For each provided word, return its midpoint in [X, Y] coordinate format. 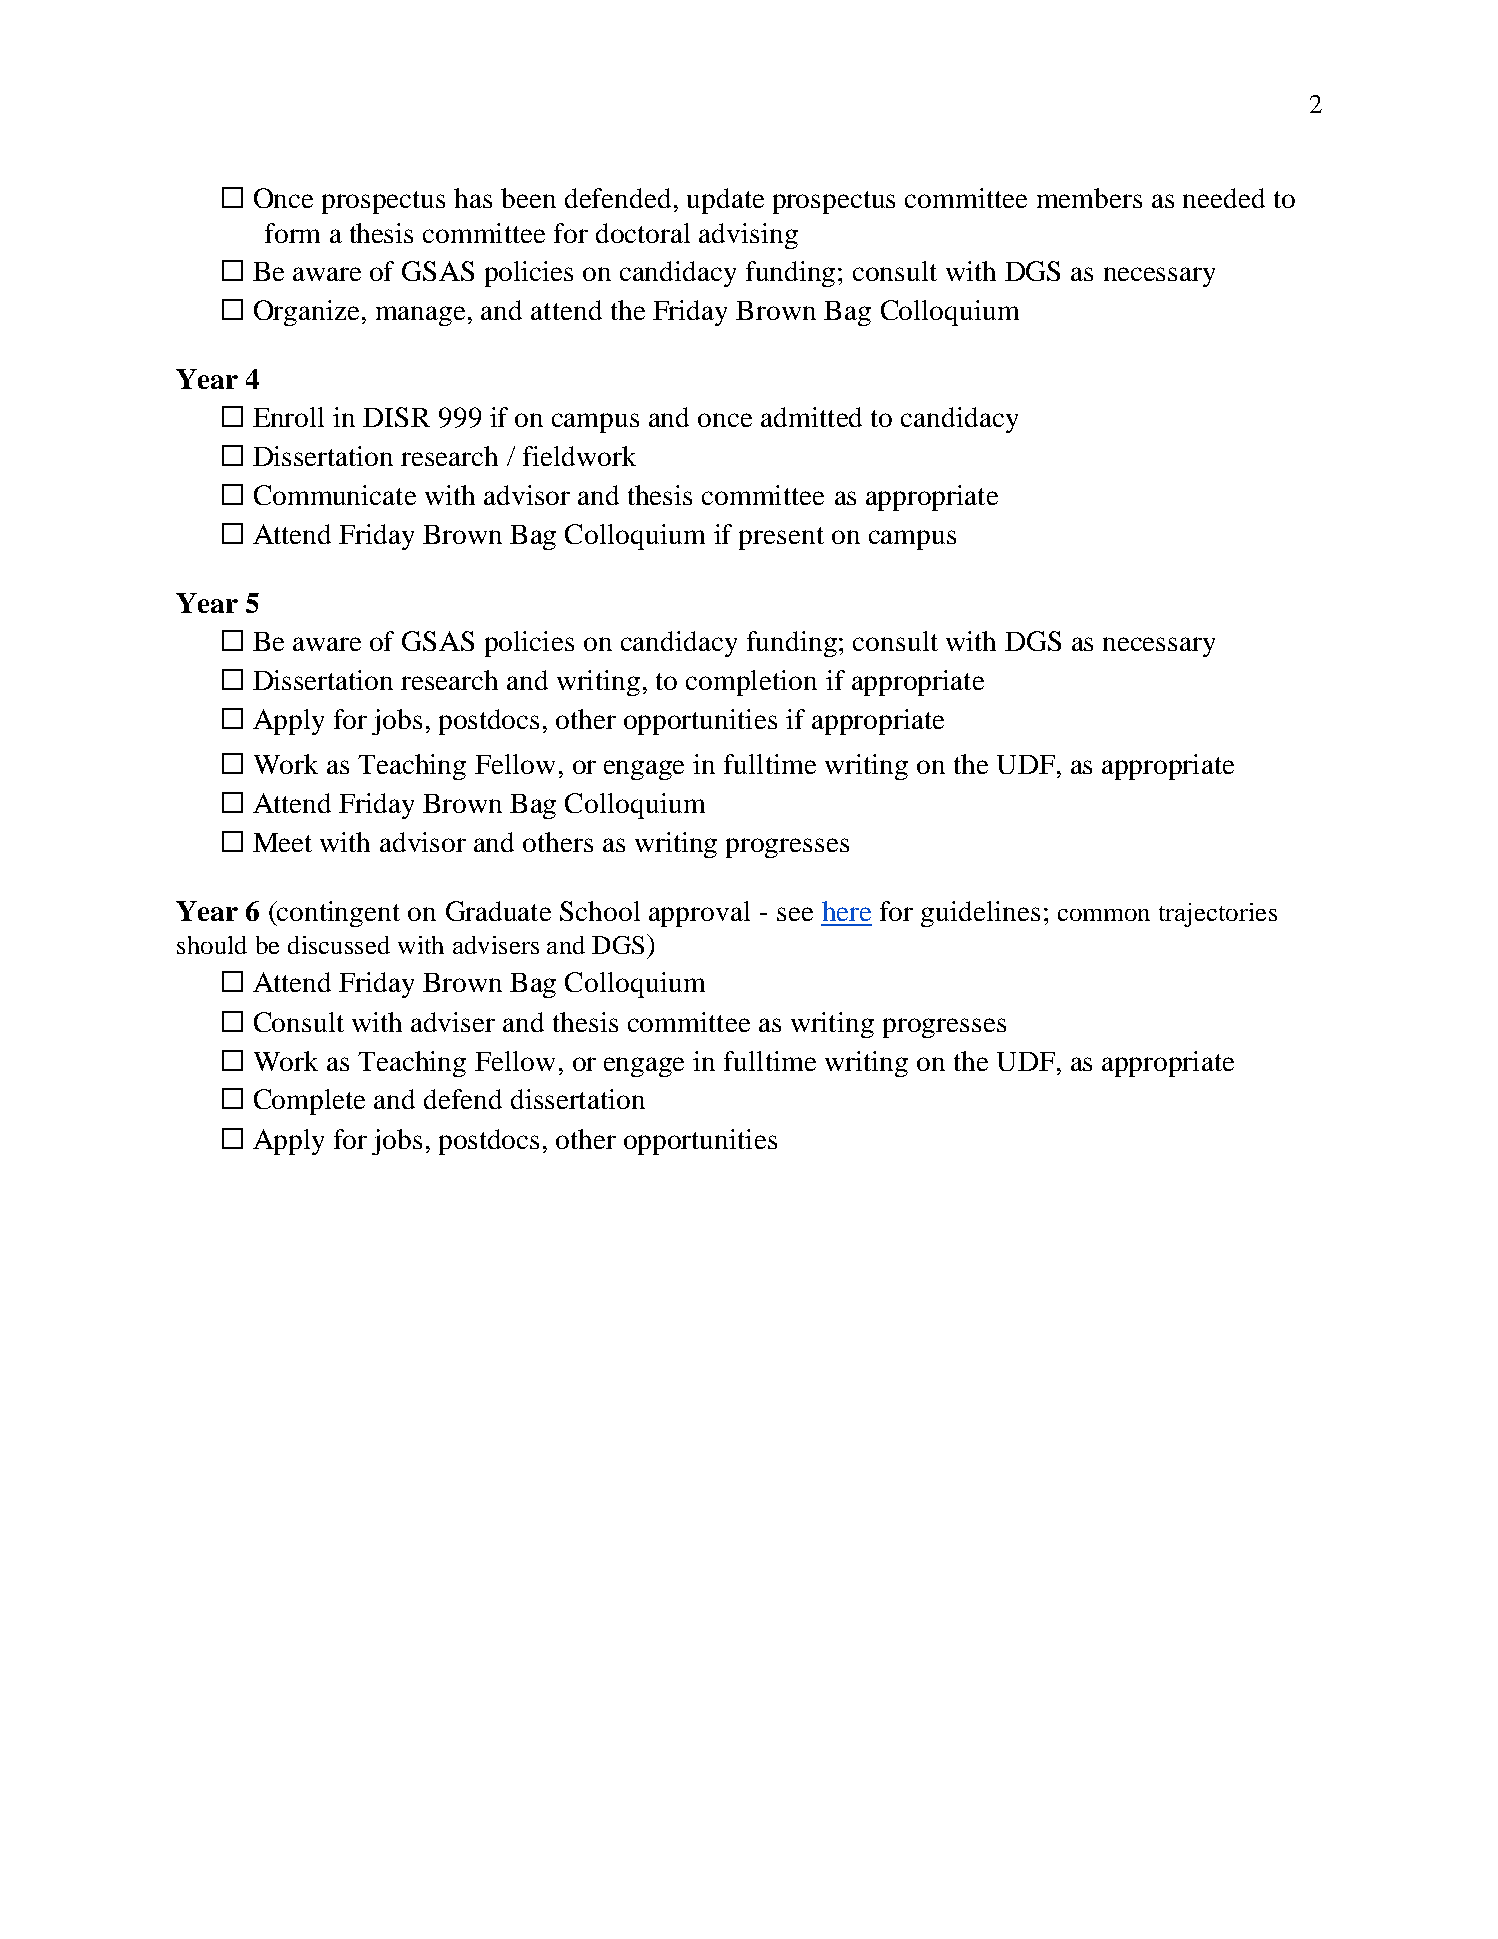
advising [748, 236]
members [1089, 198]
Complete [309, 1102]
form [292, 233]
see [795, 914]
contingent [338, 914]
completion [751, 683]
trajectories [1218, 915]
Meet [282, 842]
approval [699, 914]
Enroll [288, 417]
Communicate [335, 495]
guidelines [980, 914]
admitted [811, 417]
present [781, 538]
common [1104, 915]
